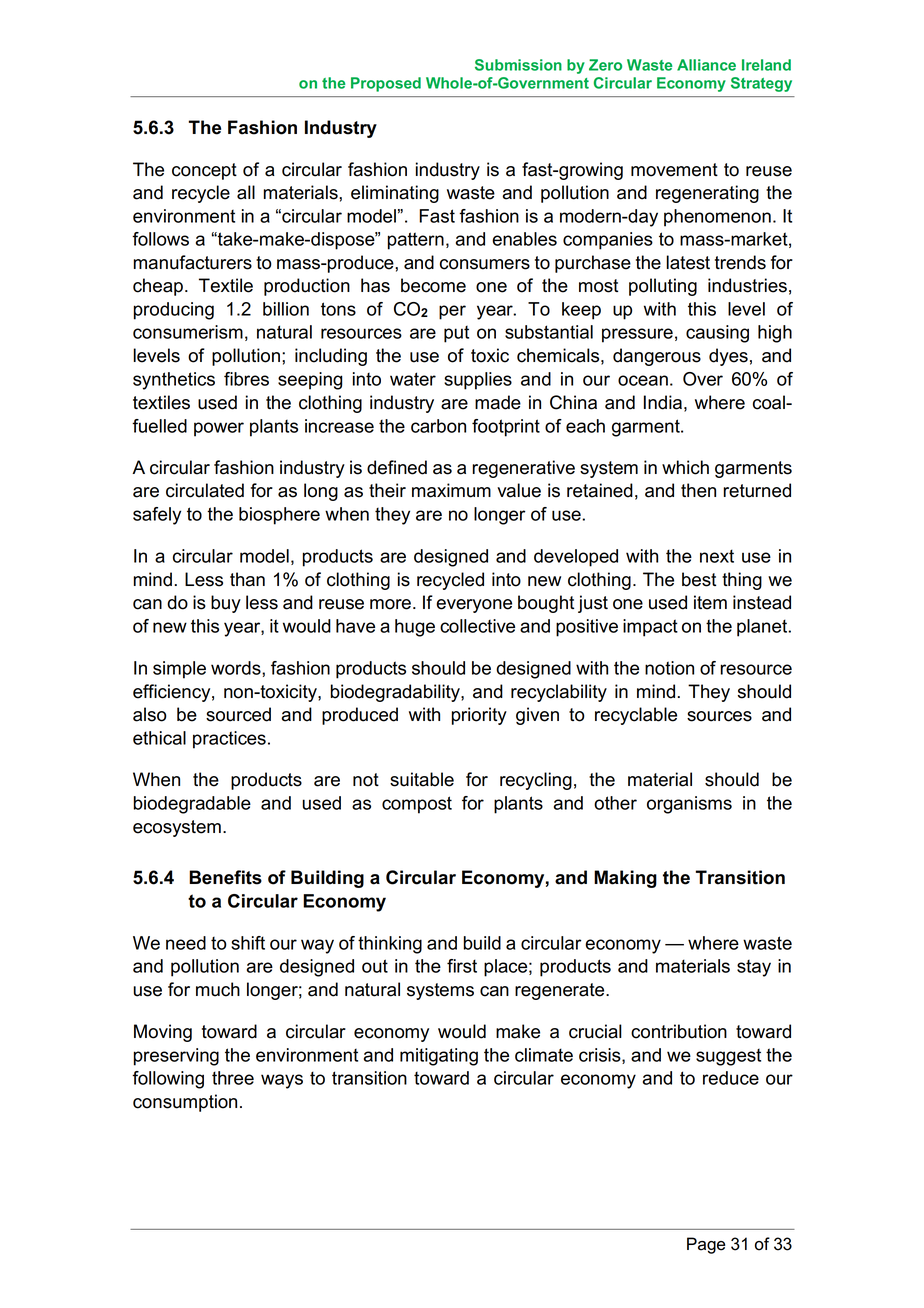  Describe the element at coordinates (706, 65) in the image. I see `Alliance` at that location.
